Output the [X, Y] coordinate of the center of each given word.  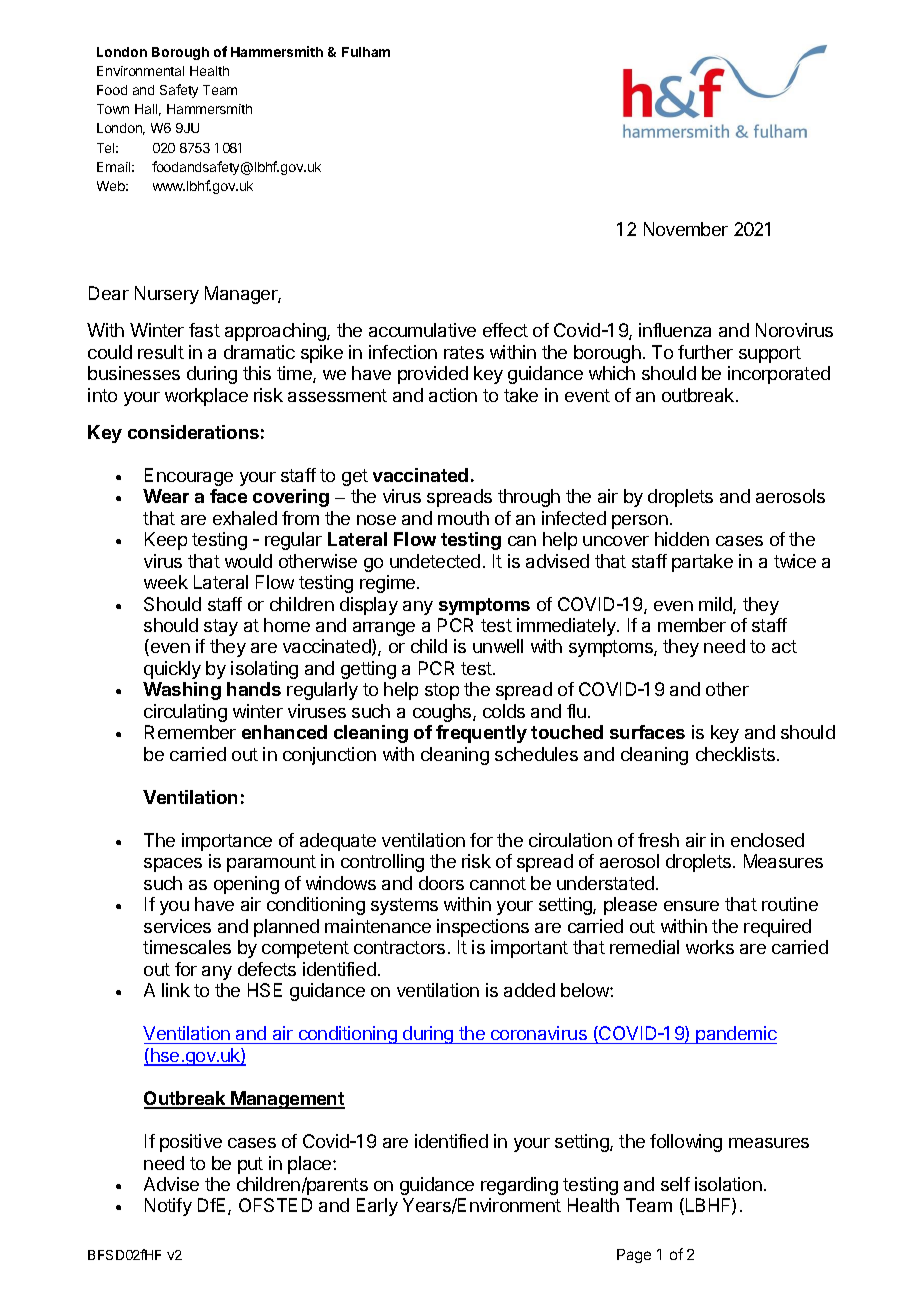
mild [716, 605]
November [686, 229]
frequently [481, 734]
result [161, 352]
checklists [735, 754]
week [166, 582]
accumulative [422, 330]
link [176, 990]
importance [227, 842]
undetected [435, 561]
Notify [168, 1207]
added [529, 990]
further [705, 352]
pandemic [736, 1035]
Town [113, 109]
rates [464, 352]
